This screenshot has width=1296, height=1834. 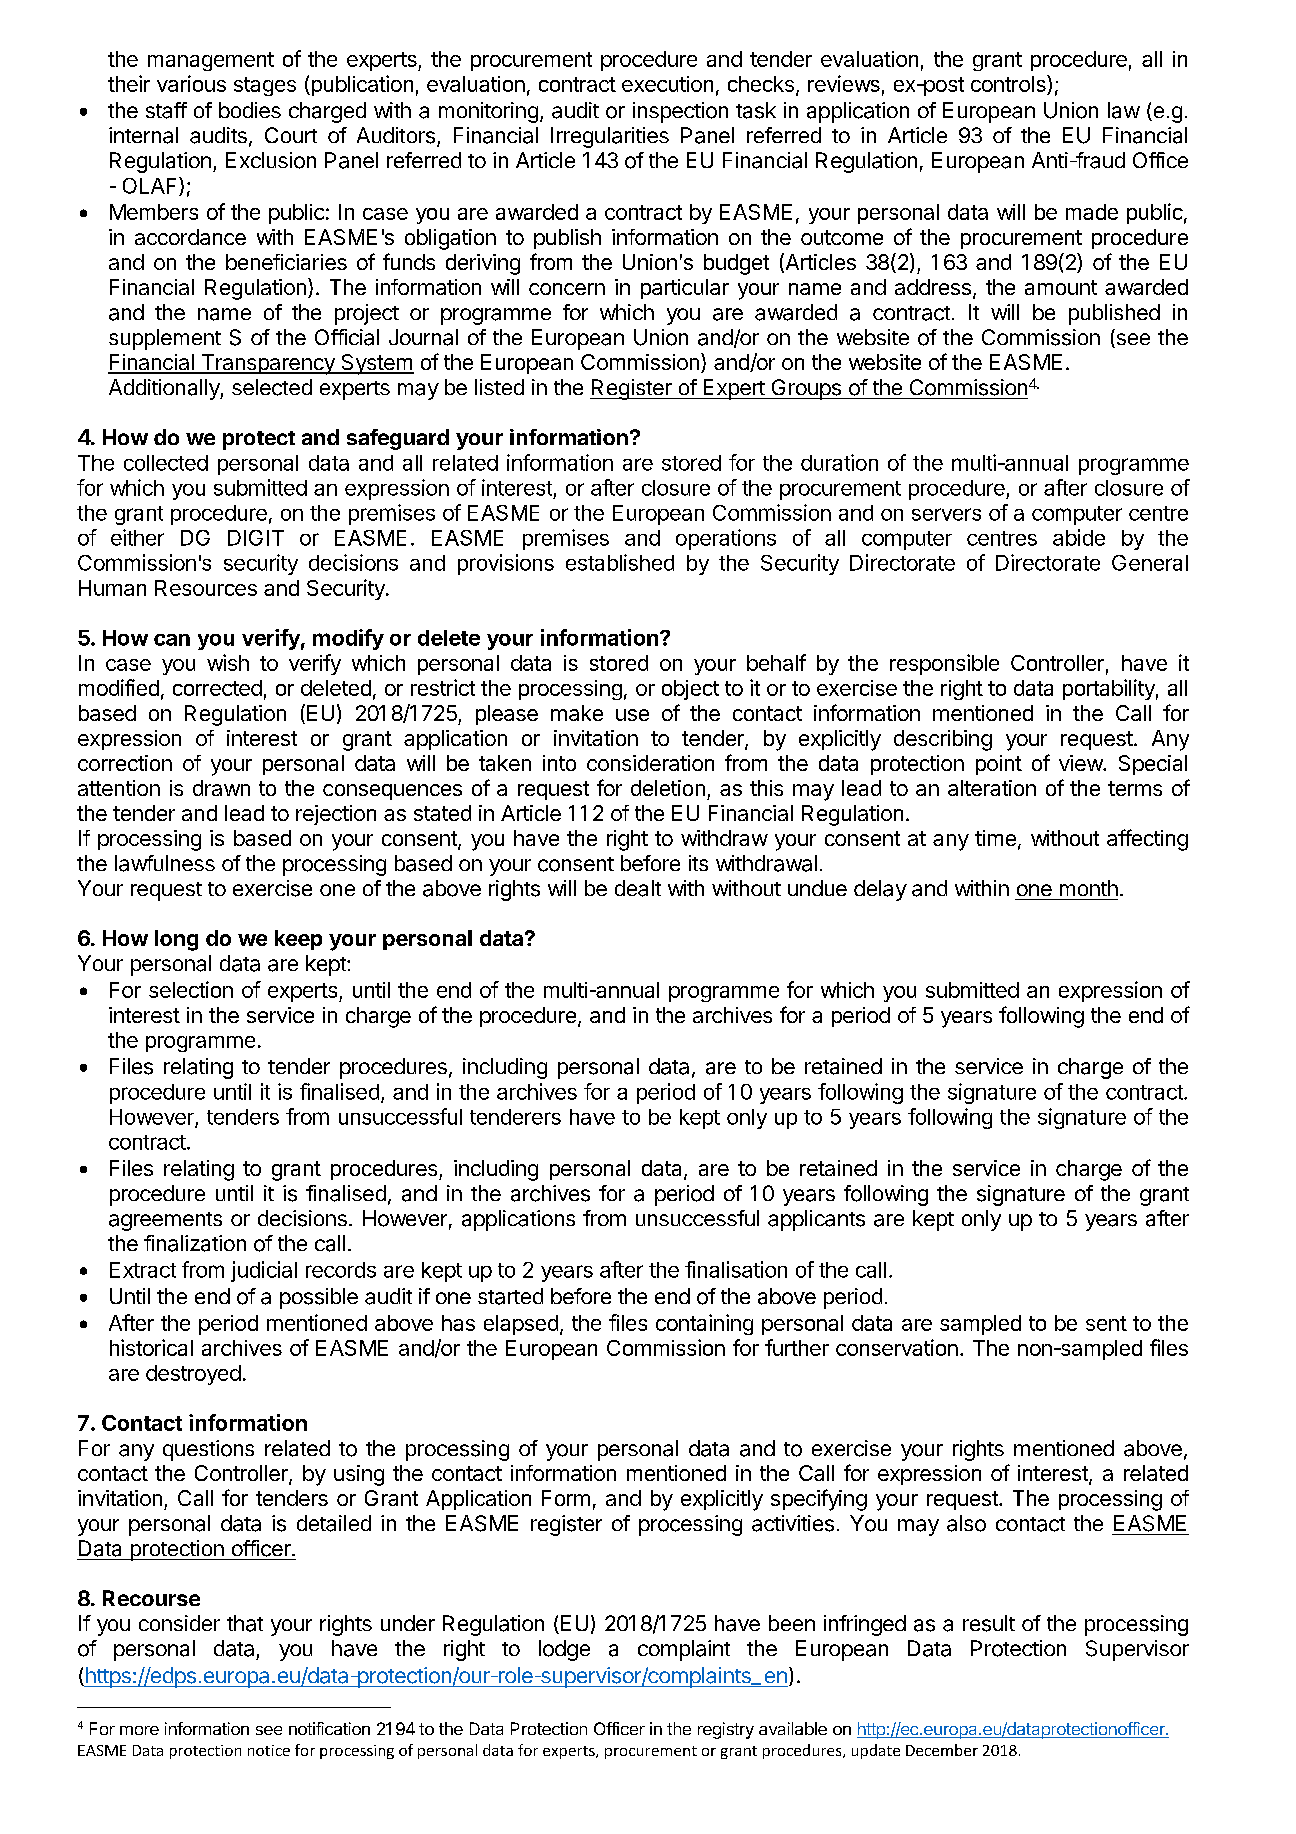 I want to click on controls, so click(x=1009, y=85).
